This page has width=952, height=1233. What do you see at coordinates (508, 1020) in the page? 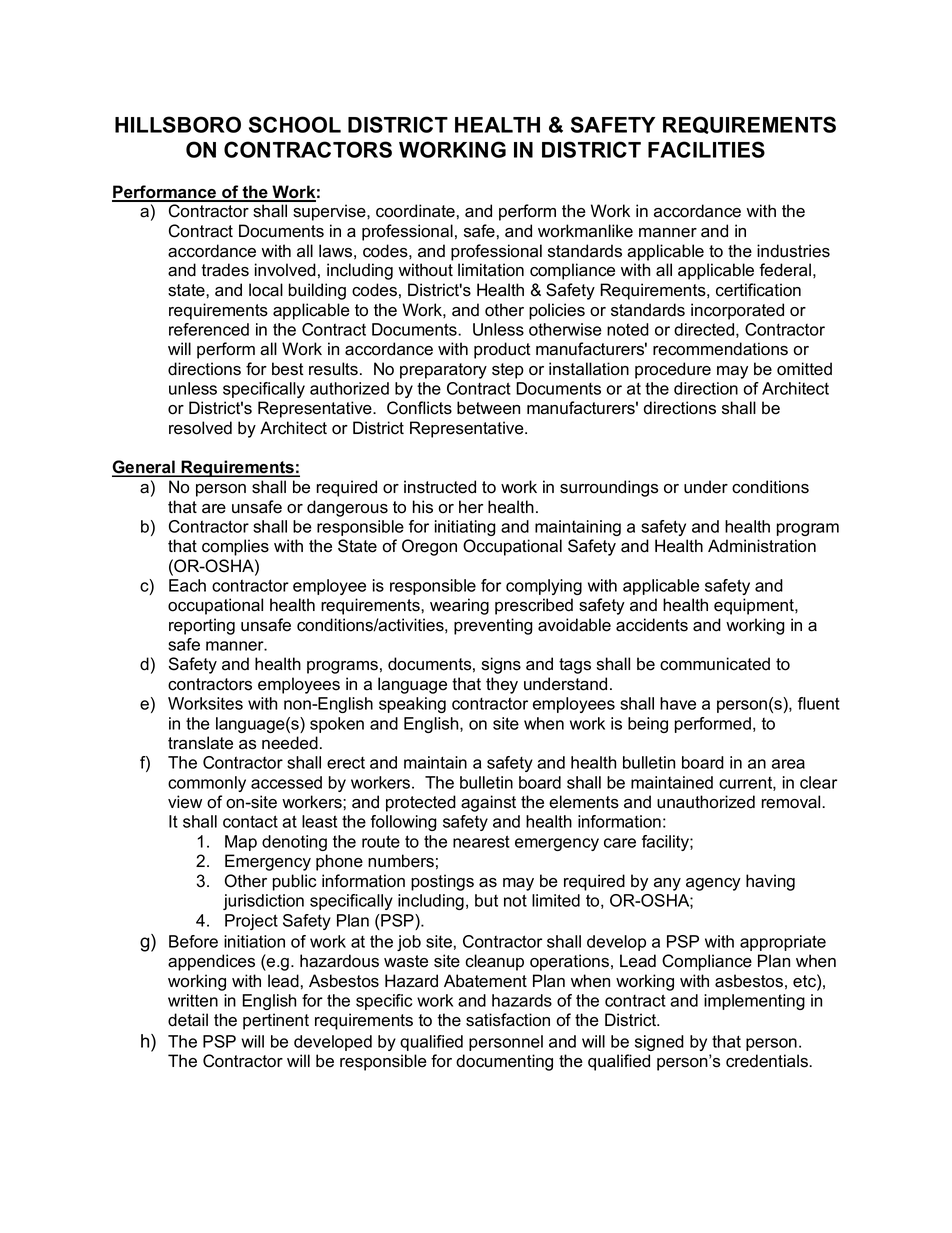
I see `satisfaction` at bounding box center [508, 1020].
